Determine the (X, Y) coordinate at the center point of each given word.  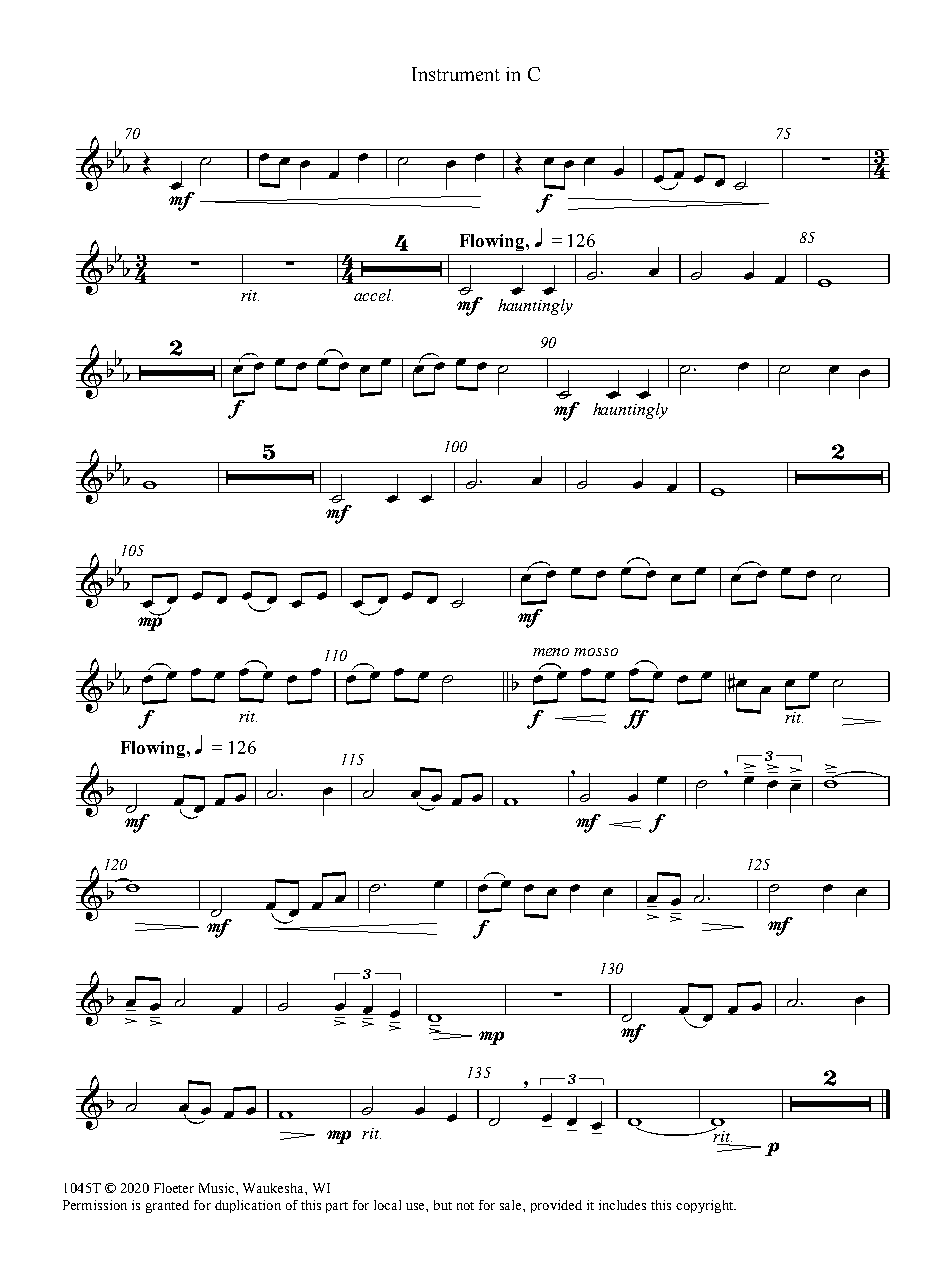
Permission (95, 1205)
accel (373, 295)
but (443, 1205)
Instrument (456, 74)
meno (551, 652)
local (387, 1205)
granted (167, 1206)
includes (622, 1205)
